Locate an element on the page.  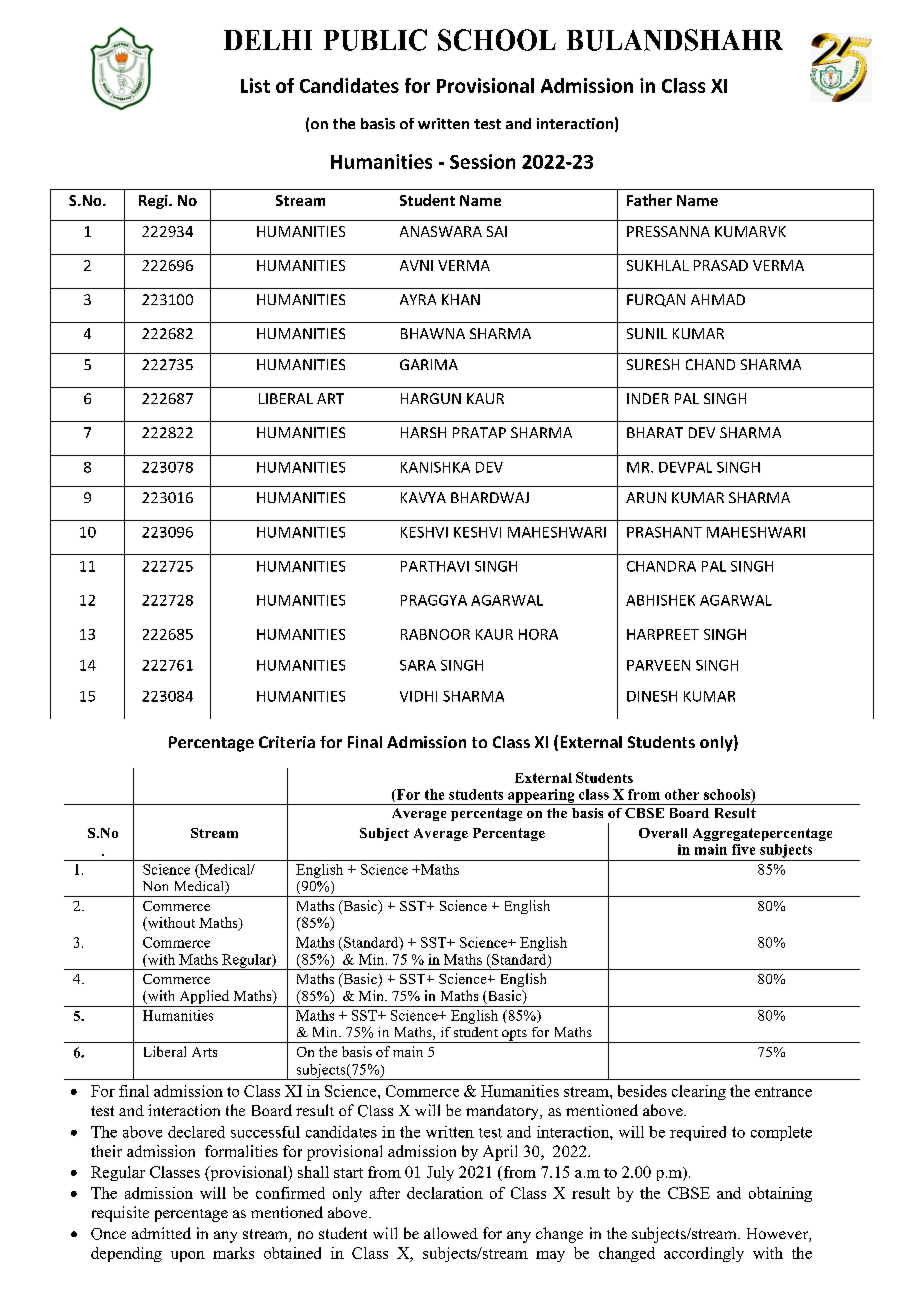
appearing is located at coordinates (541, 797).
